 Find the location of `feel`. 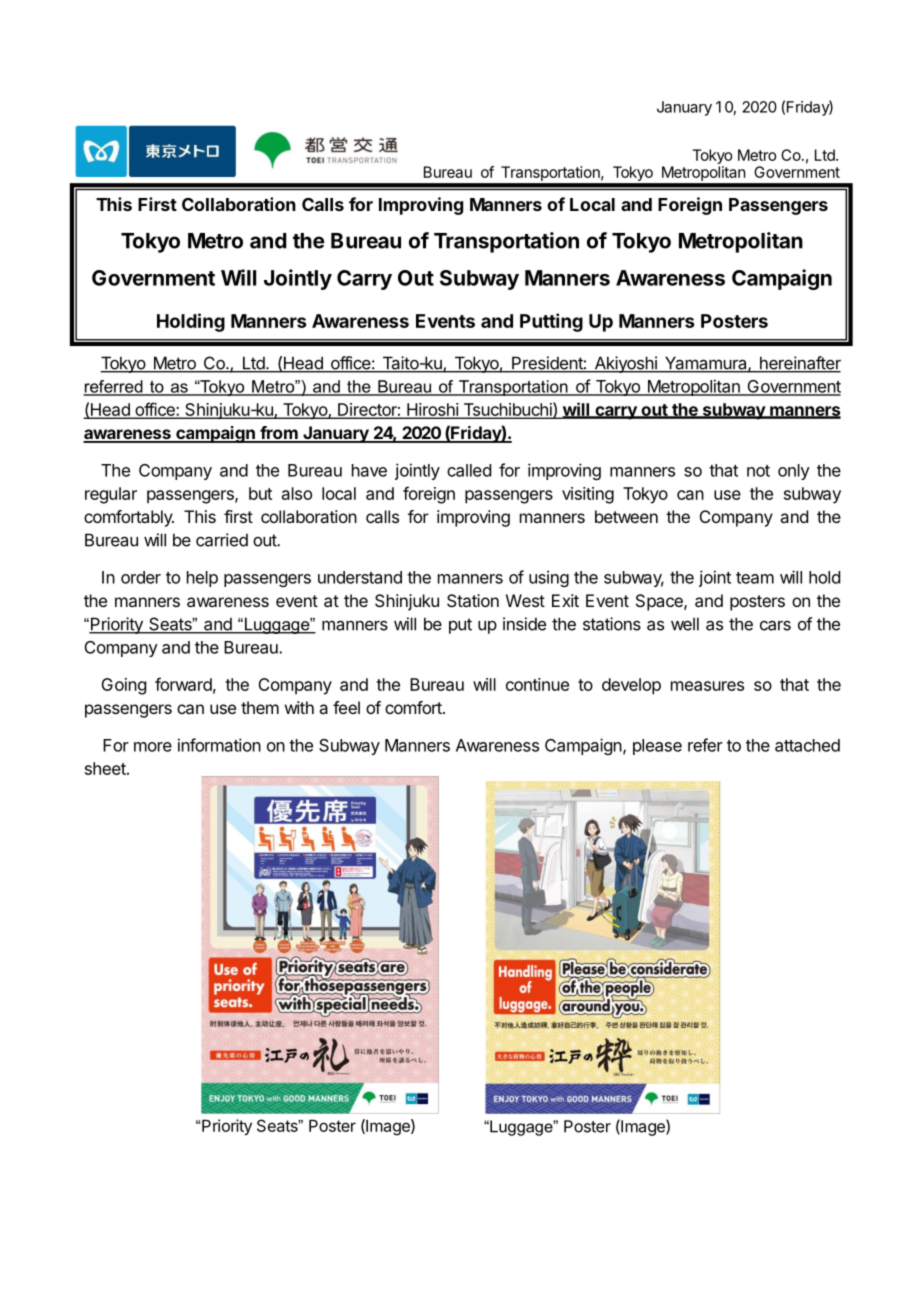

feel is located at coordinates (346, 707).
